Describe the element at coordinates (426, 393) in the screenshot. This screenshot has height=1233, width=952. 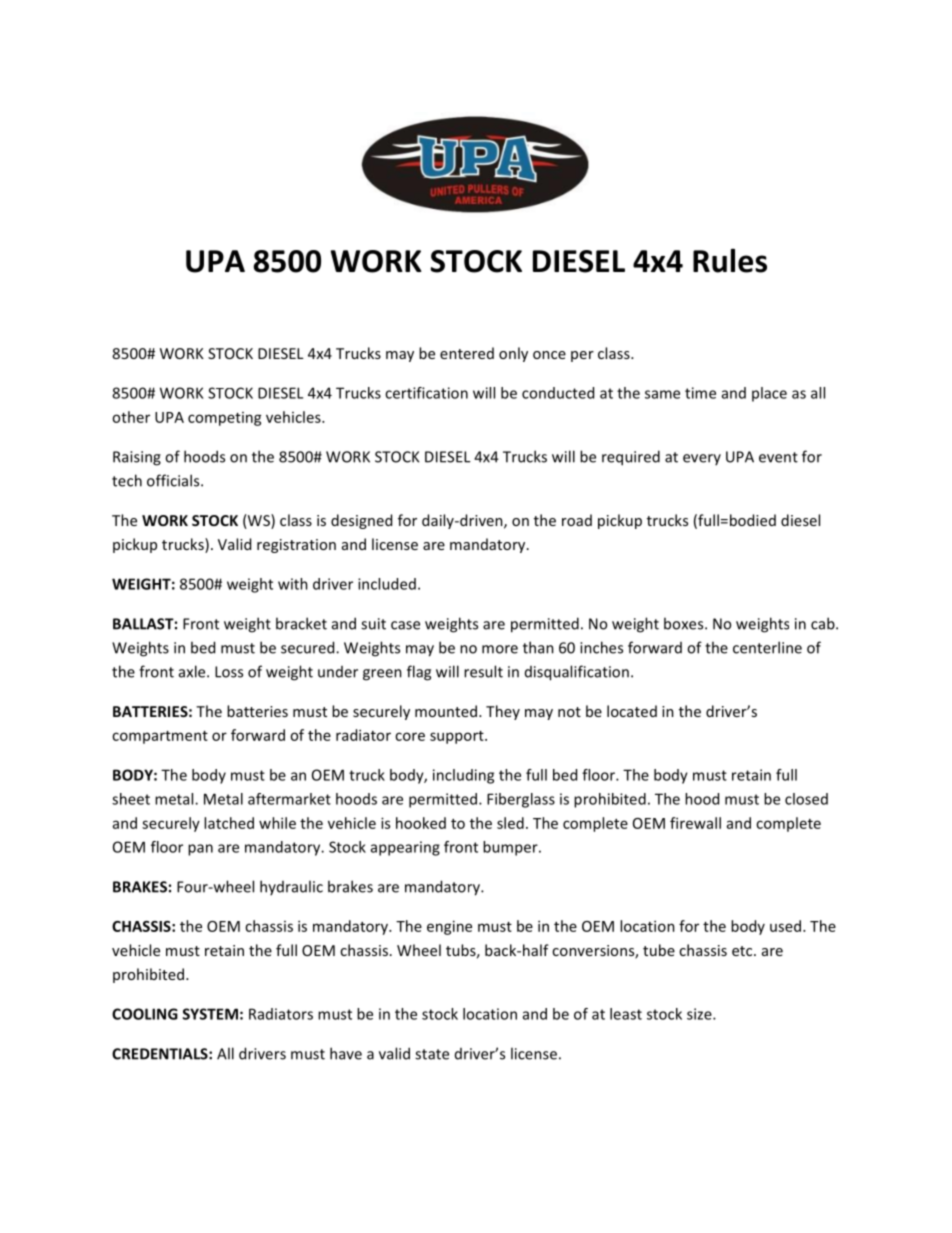
I see `certification` at that location.
